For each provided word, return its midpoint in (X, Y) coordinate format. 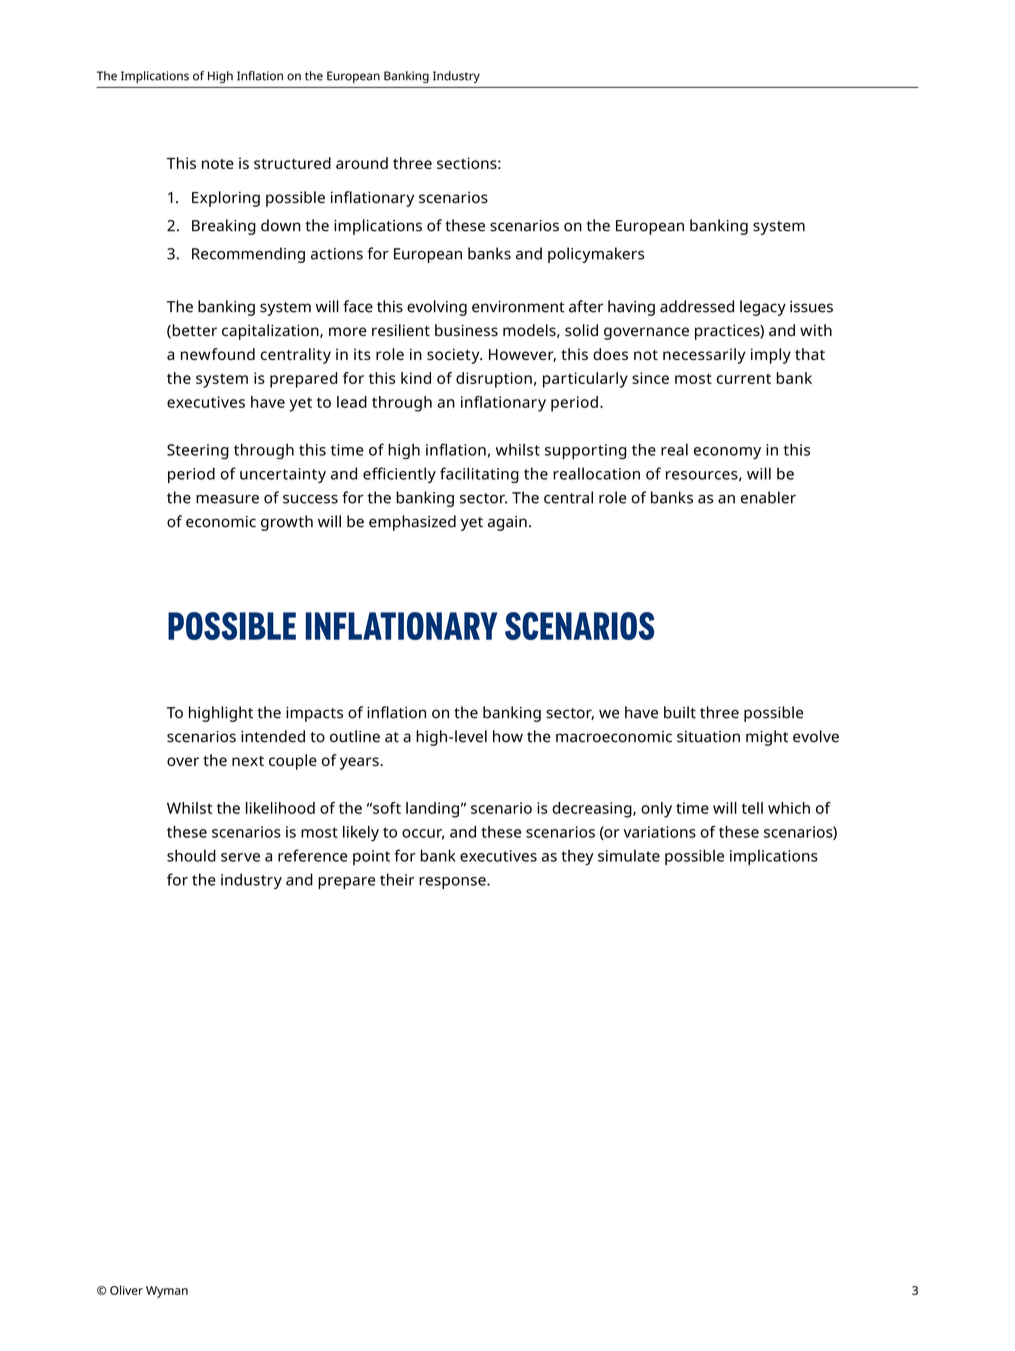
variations (659, 832)
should (191, 855)
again (507, 523)
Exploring (226, 199)
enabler (768, 497)
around (362, 163)
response (453, 883)
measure (227, 499)
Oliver (126, 1290)
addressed (697, 306)
